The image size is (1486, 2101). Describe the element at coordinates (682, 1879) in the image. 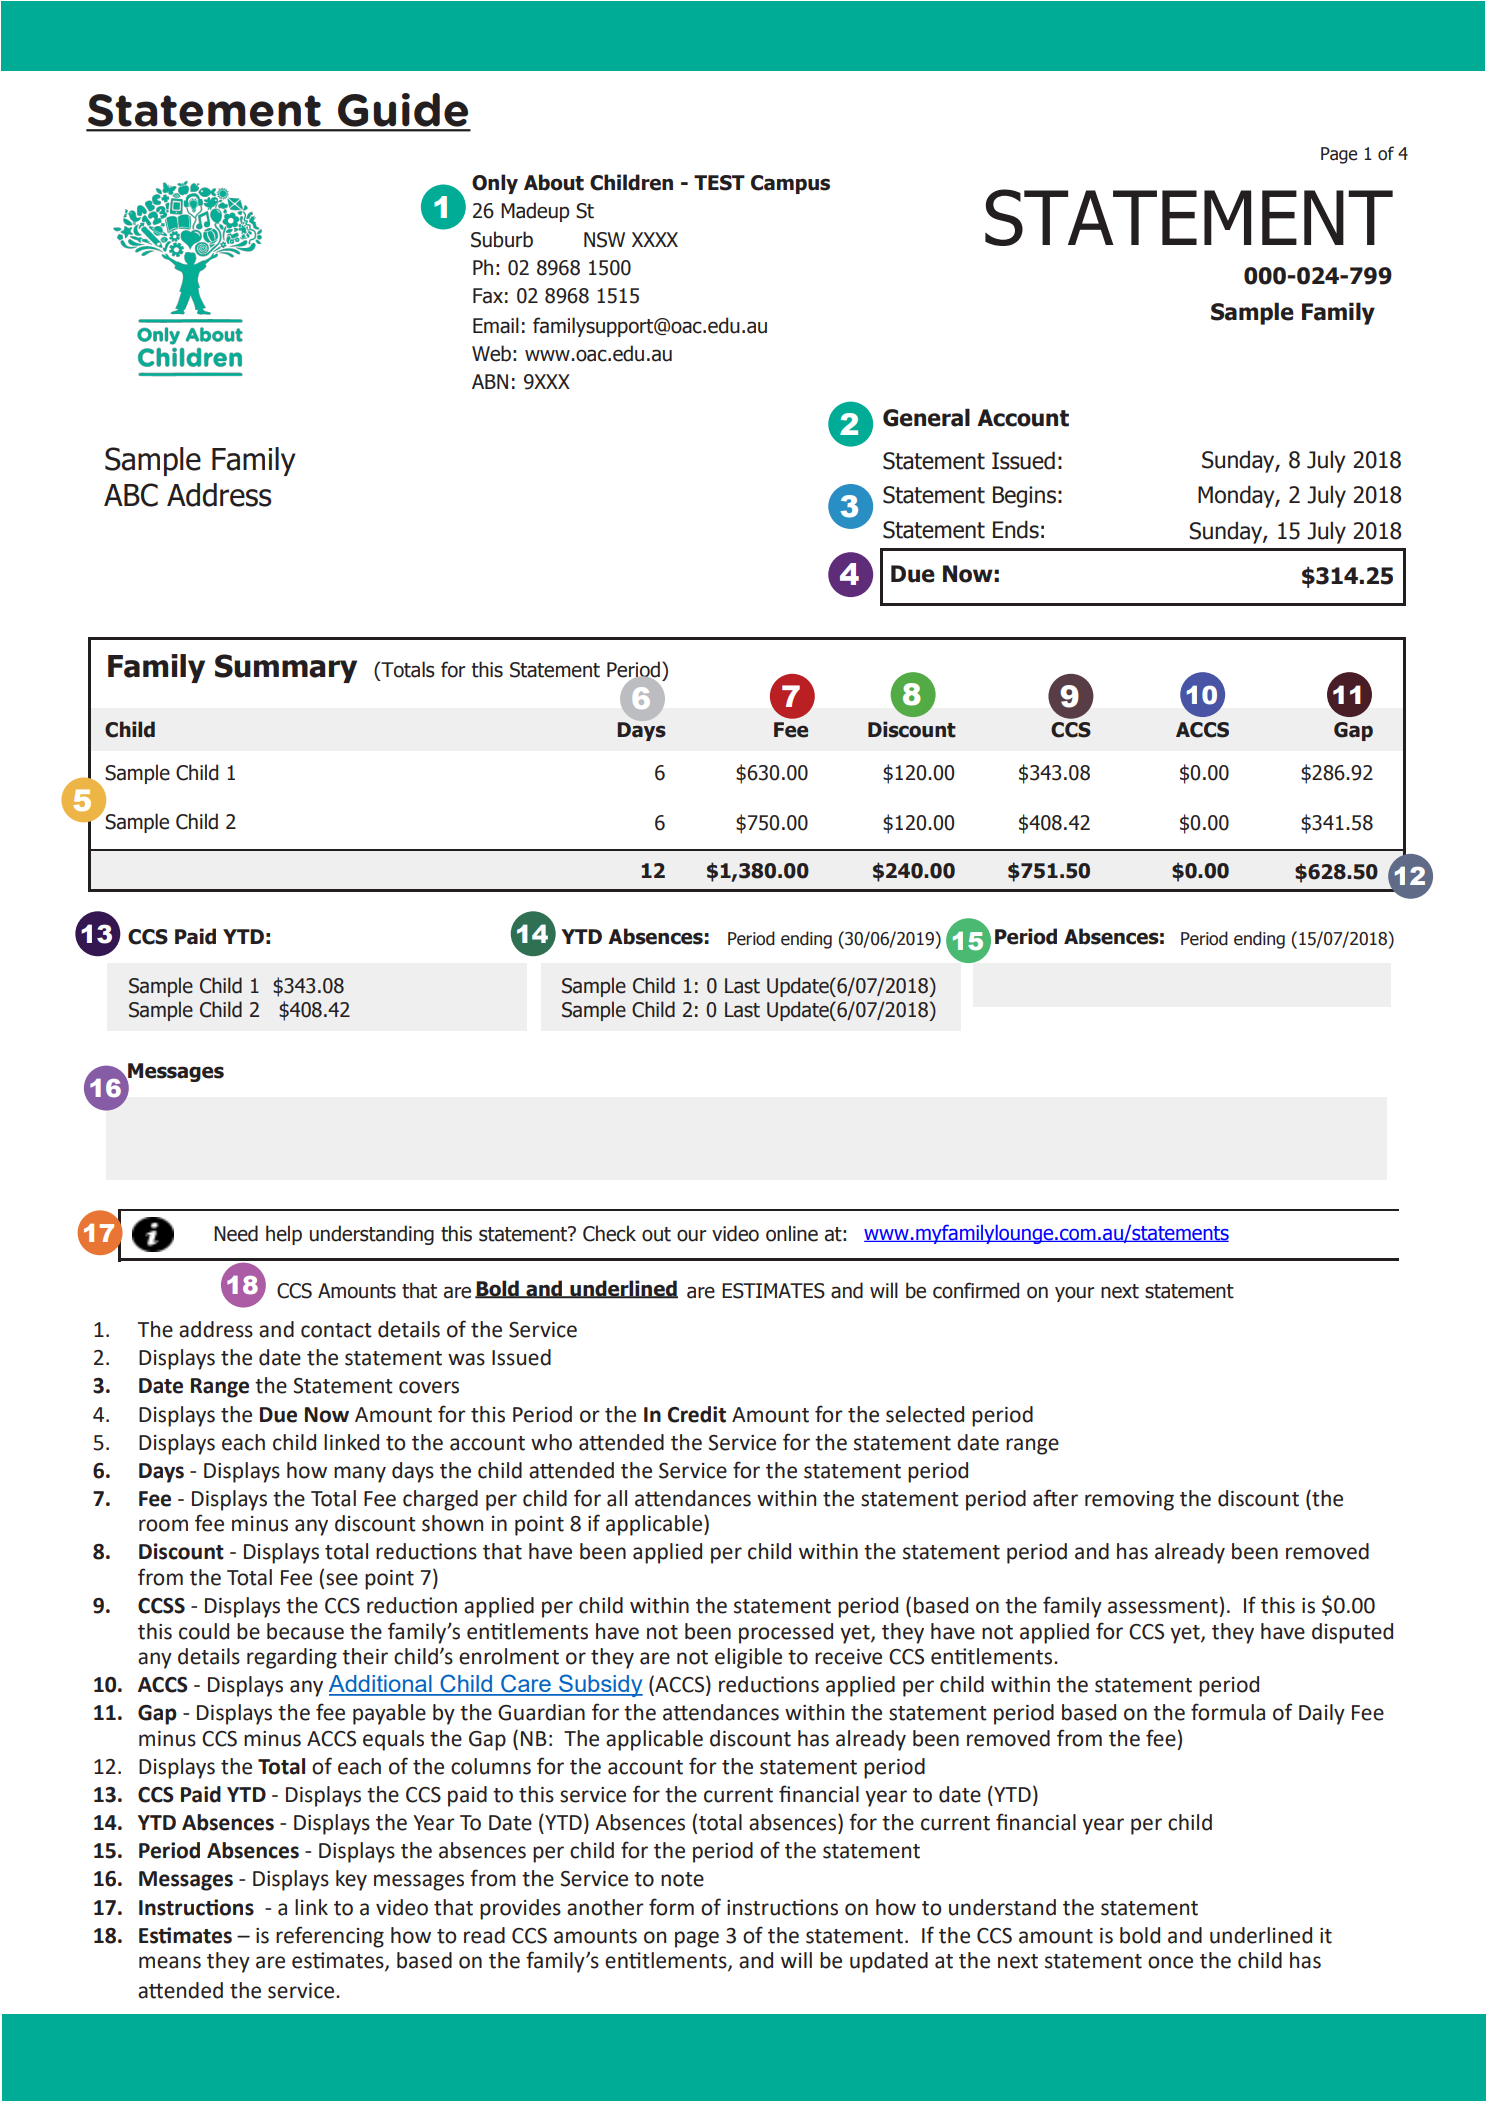

I see `note` at that location.
